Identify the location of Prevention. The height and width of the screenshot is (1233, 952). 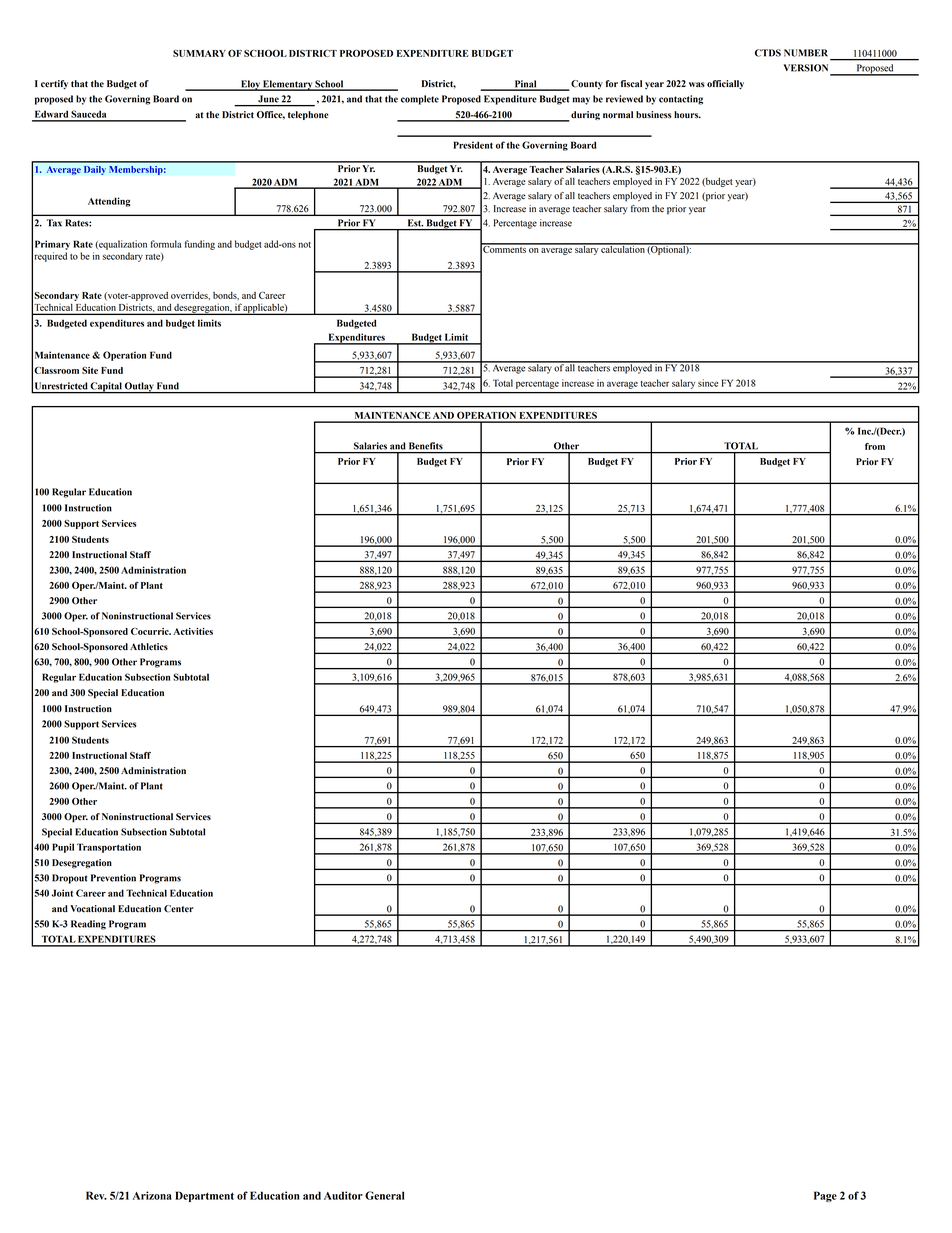
(113, 878).
